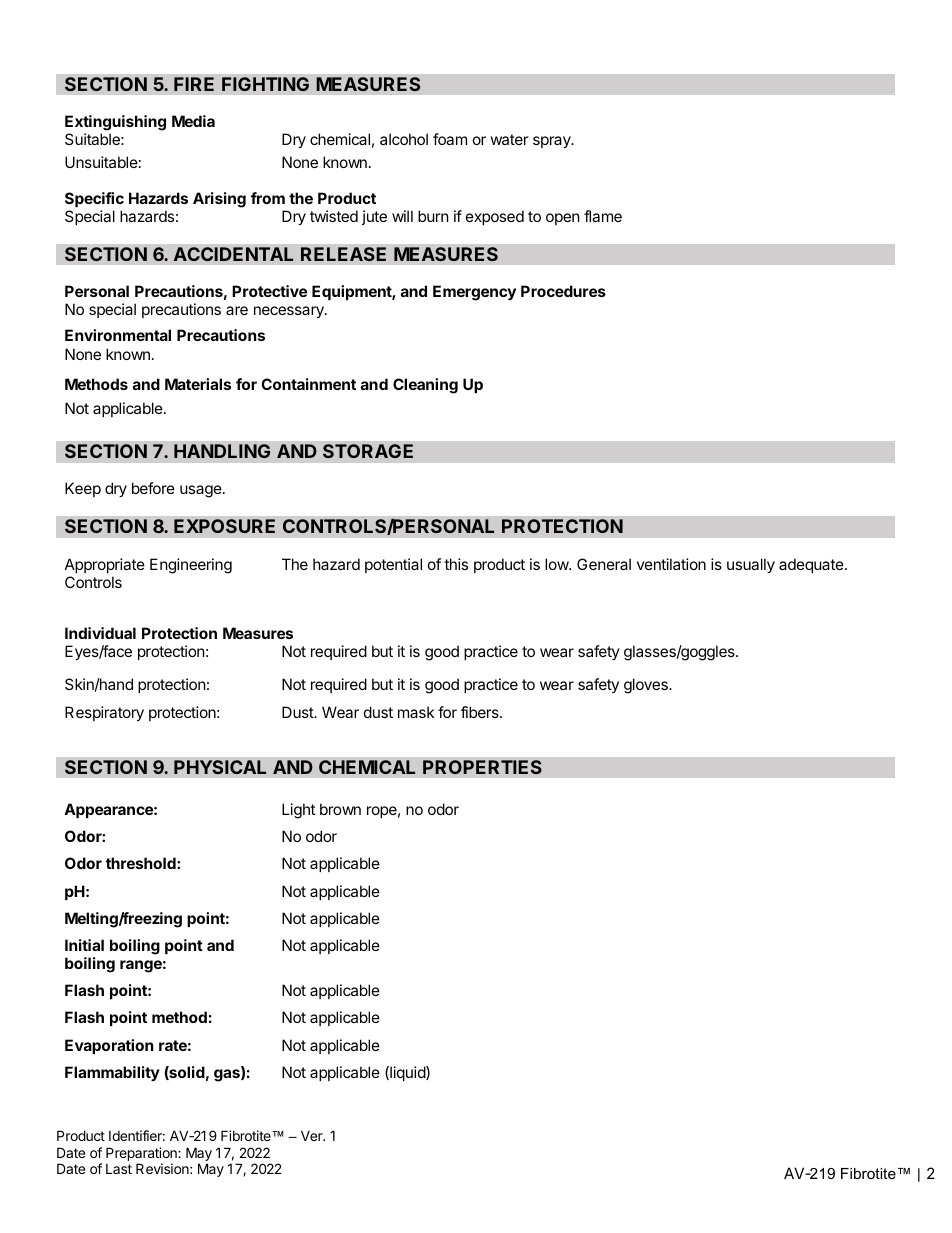 This image has height=1233, width=952. What do you see at coordinates (340, 809) in the image?
I see `brown` at bounding box center [340, 809].
